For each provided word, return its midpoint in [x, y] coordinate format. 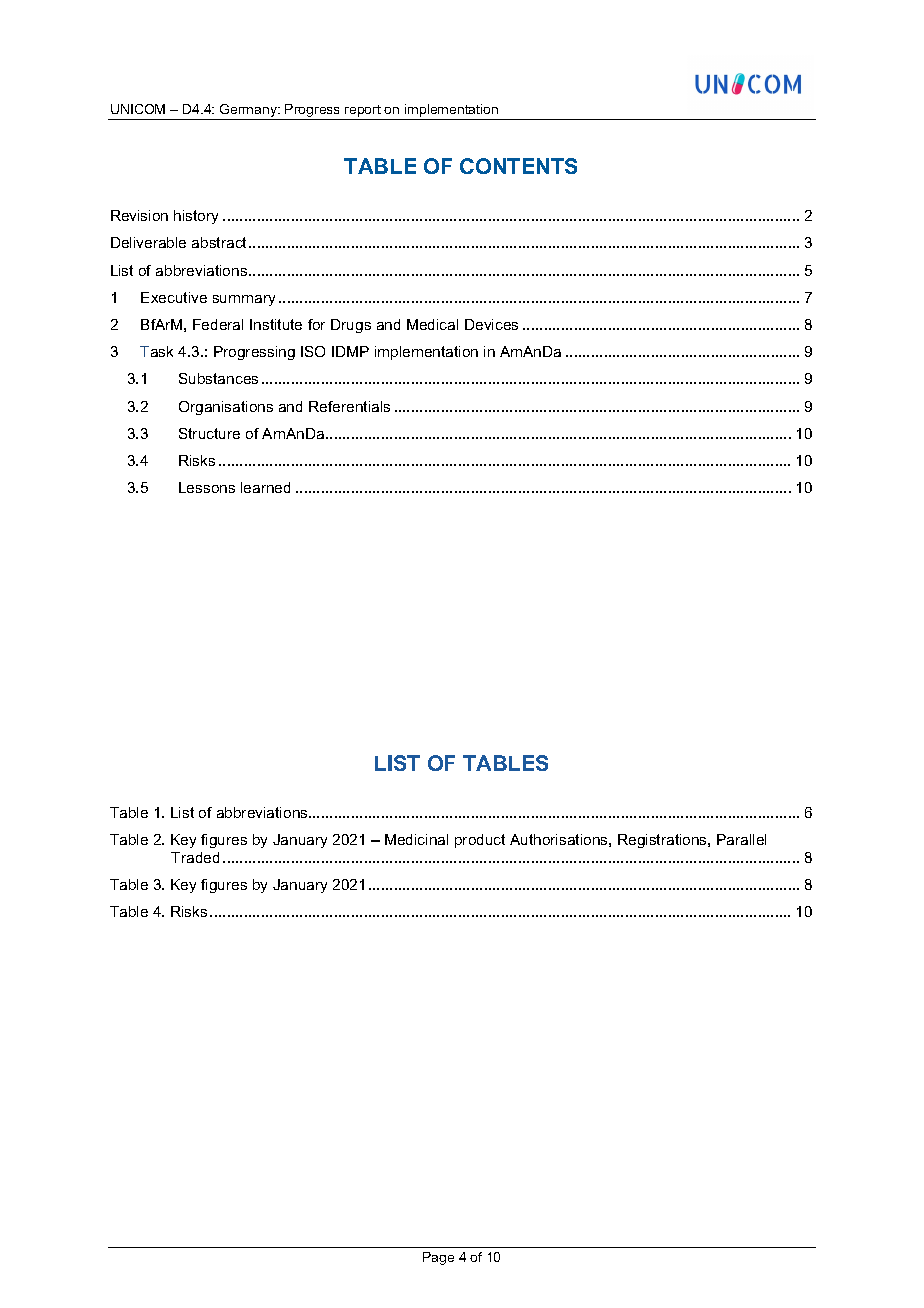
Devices [491, 324]
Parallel [741, 839]
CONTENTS [518, 166]
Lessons [207, 487]
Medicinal [416, 839]
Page [438, 1258]
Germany [249, 110]
